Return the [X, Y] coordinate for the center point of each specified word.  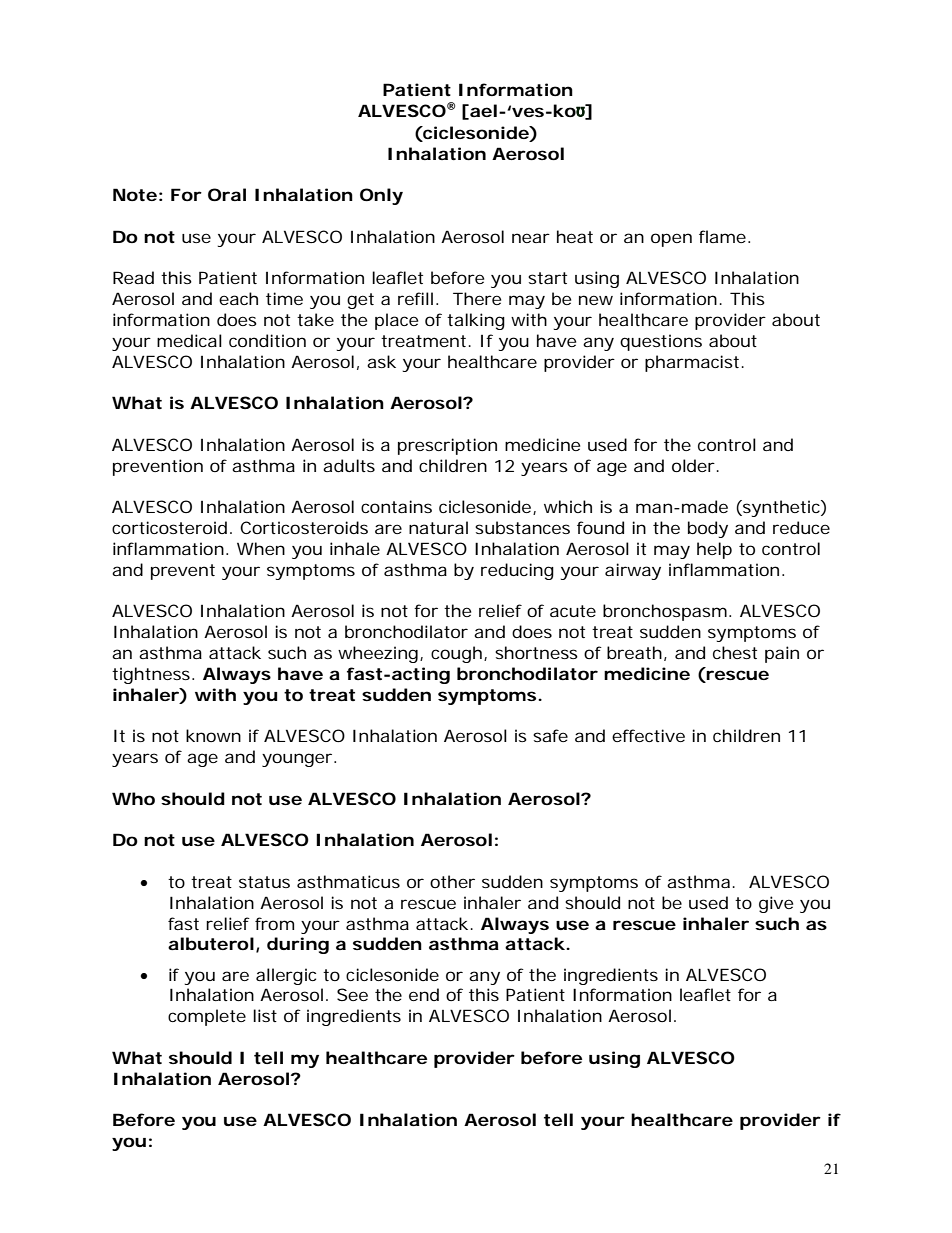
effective [648, 735]
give [776, 904]
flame [724, 236]
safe [550, 735]
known [213, 735]
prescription [447, 446]
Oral [227, 194]
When [261, 548]
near [531, 238]
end [424, 994]
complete [207, 1017]
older [695, 465]
